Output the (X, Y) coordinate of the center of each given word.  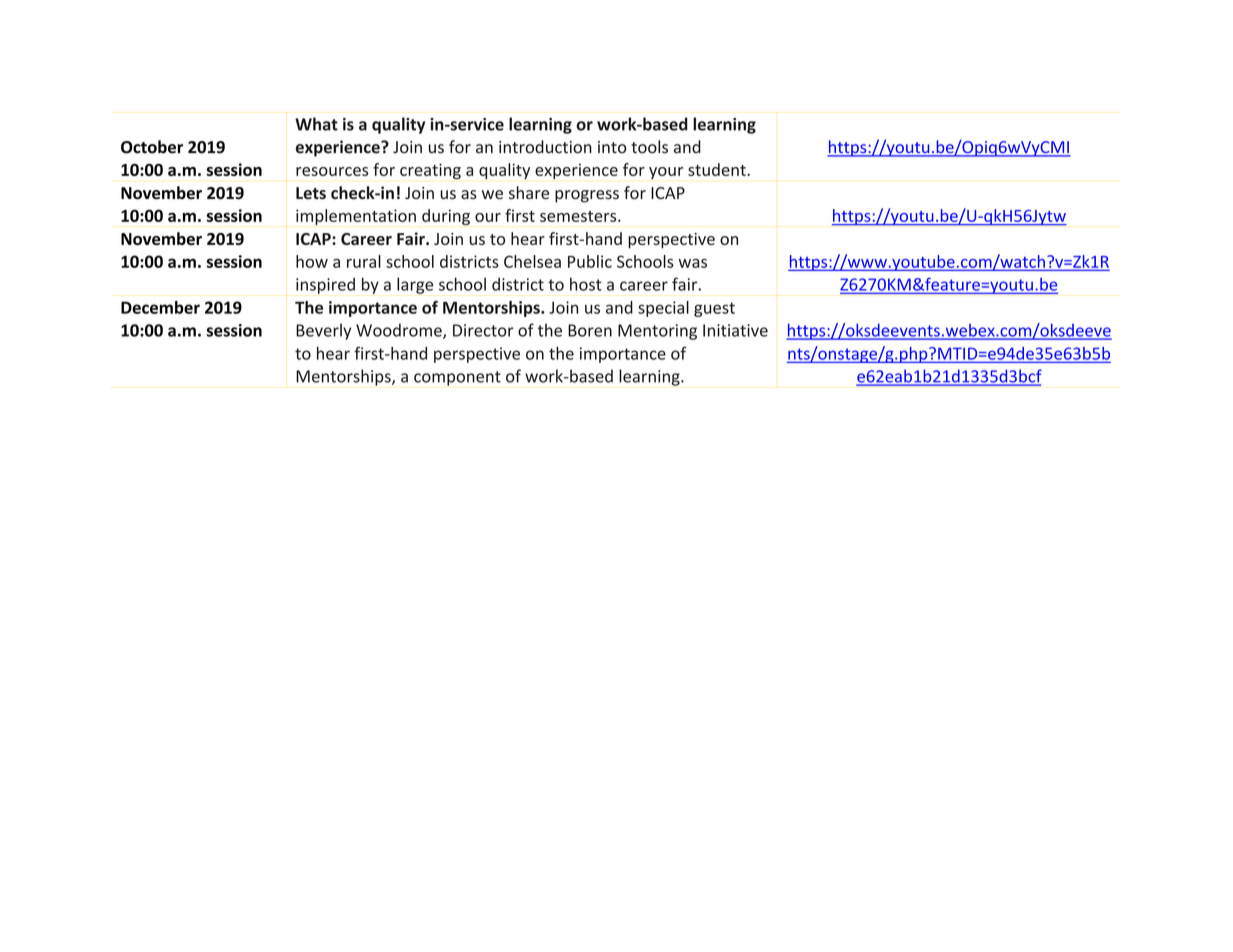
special (663, 309)
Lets (311, 193)
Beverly (323, 331)
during (446, 217)
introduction (545, 147)
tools (649, 147)
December (160, 307)
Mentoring (657, 332)
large (415, 285)
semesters (579, 216)
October (152, 147)
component (457, 378)
